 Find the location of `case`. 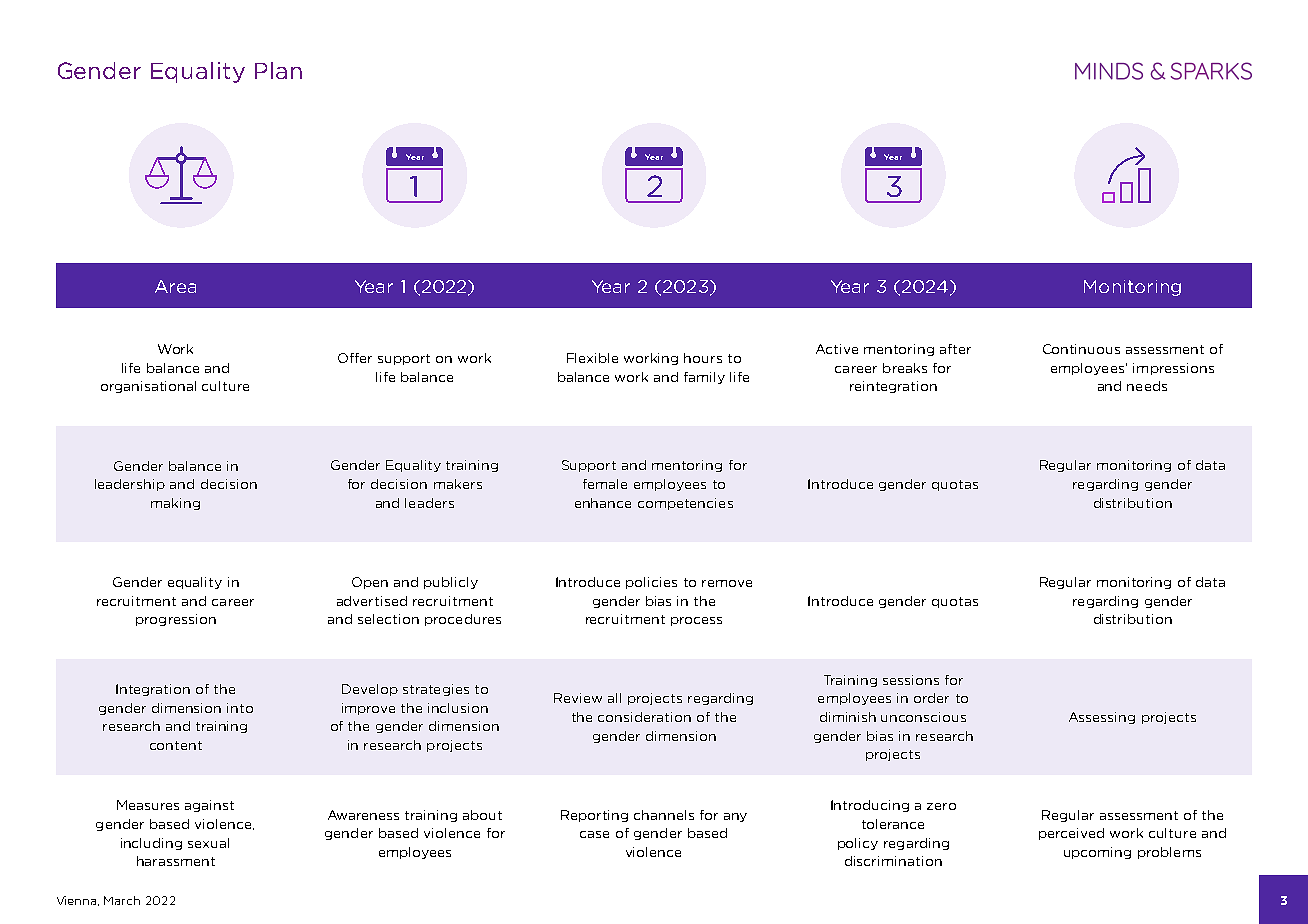

case is located at coordinates (594, 834).
